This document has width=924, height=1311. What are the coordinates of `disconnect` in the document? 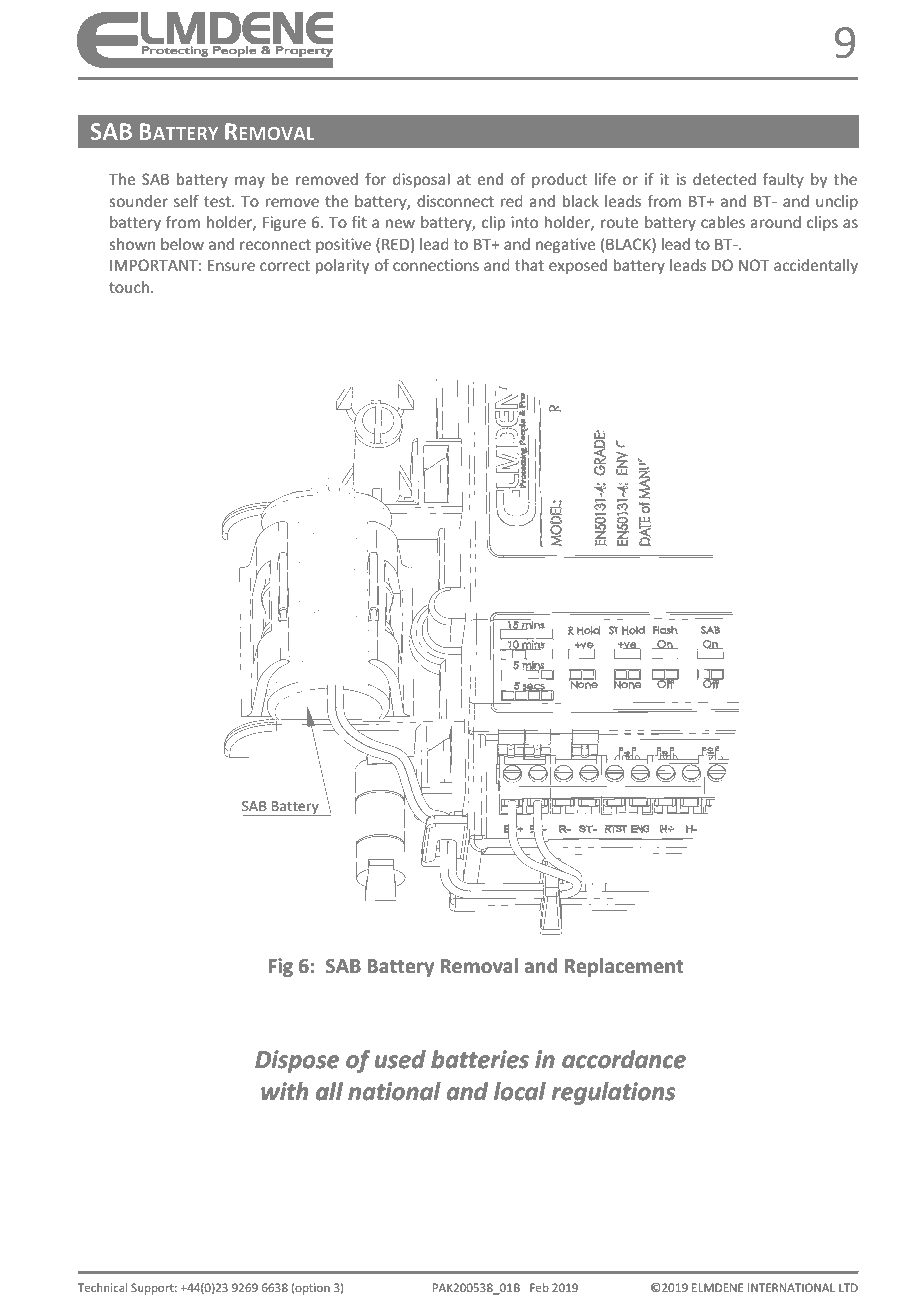 It's located at (455, 201).
